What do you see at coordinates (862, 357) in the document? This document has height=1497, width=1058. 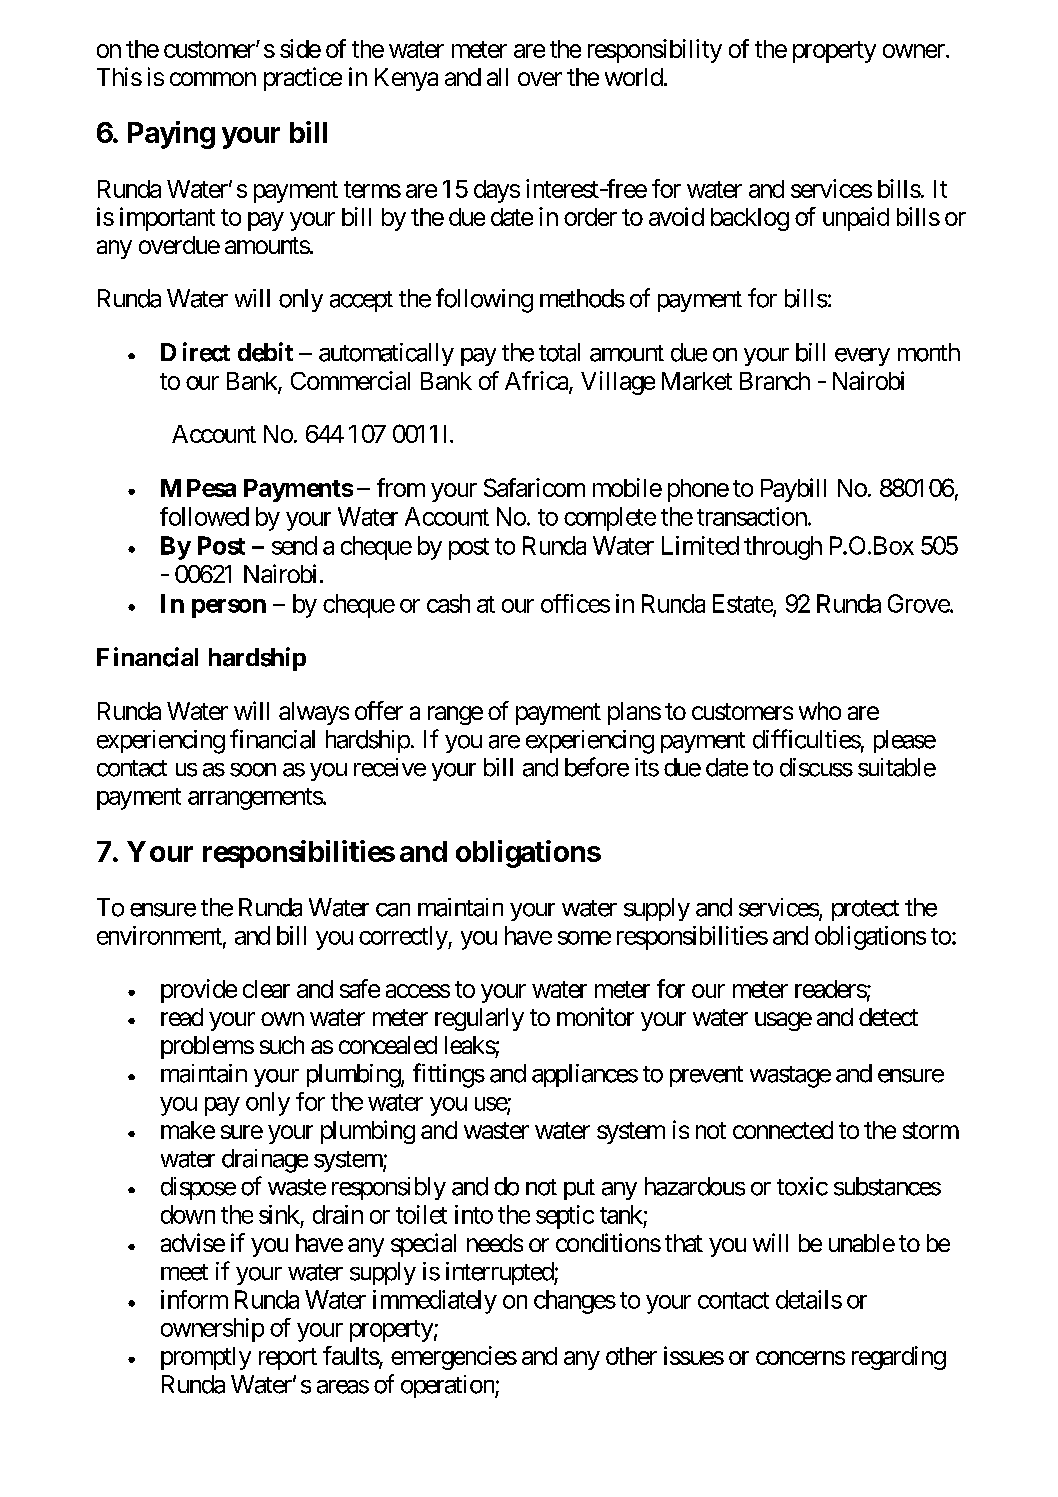 I see `every` at bounding box center [862, 357].
